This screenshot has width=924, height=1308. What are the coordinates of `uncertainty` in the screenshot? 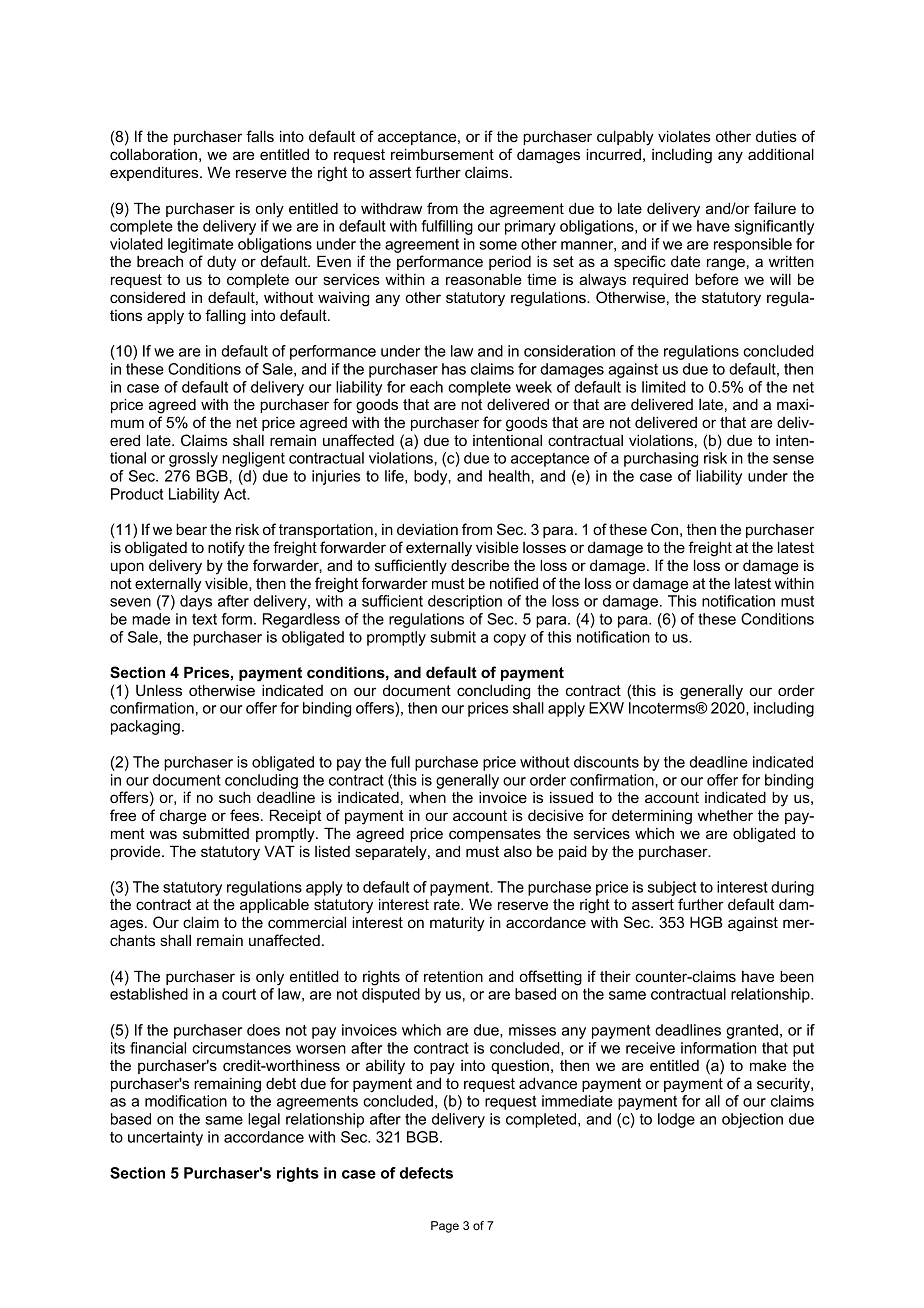 It's located at (165, 1138).
